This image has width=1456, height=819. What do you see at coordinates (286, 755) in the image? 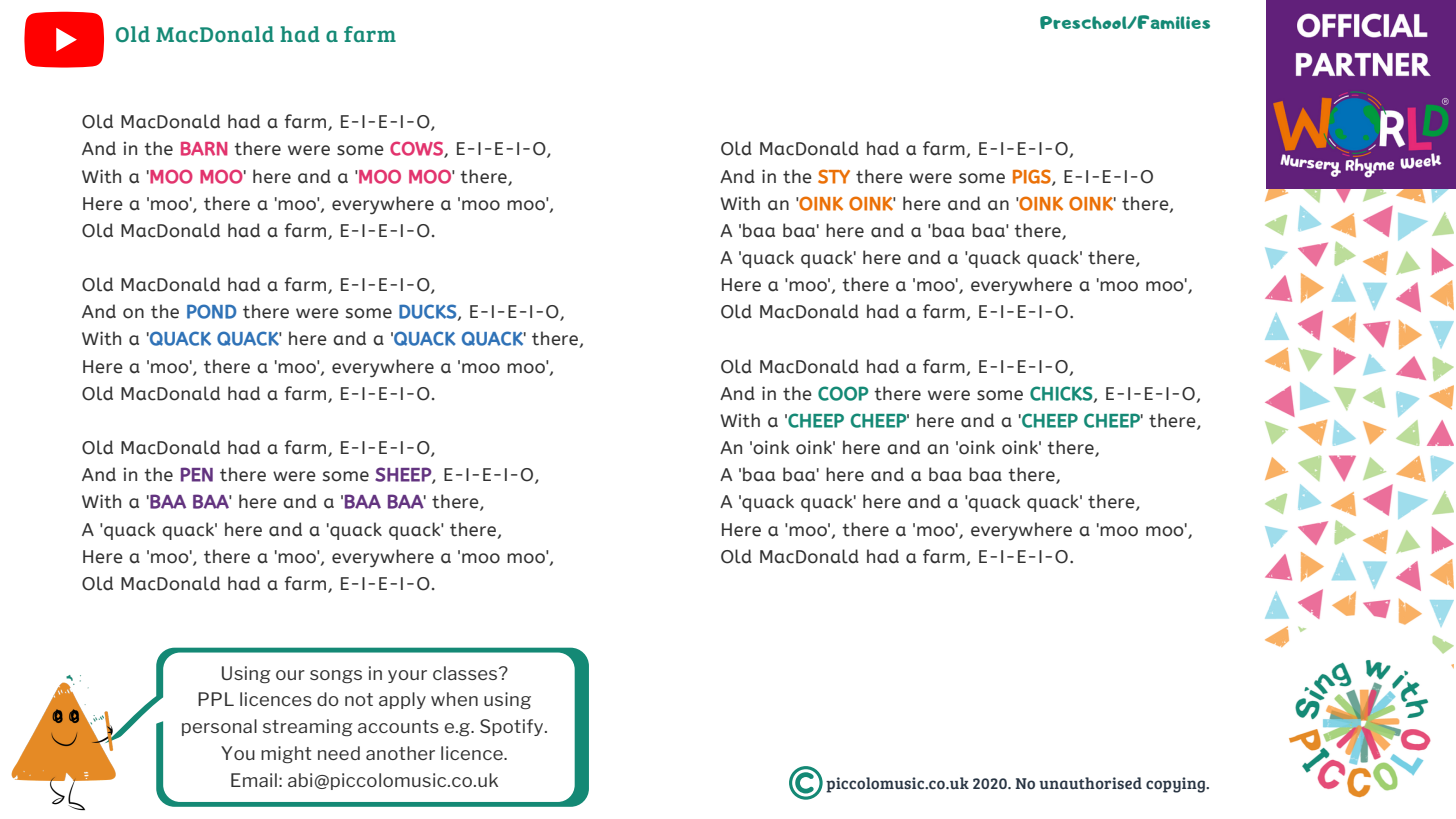
I see `might` at bounding box center [286, 755].
